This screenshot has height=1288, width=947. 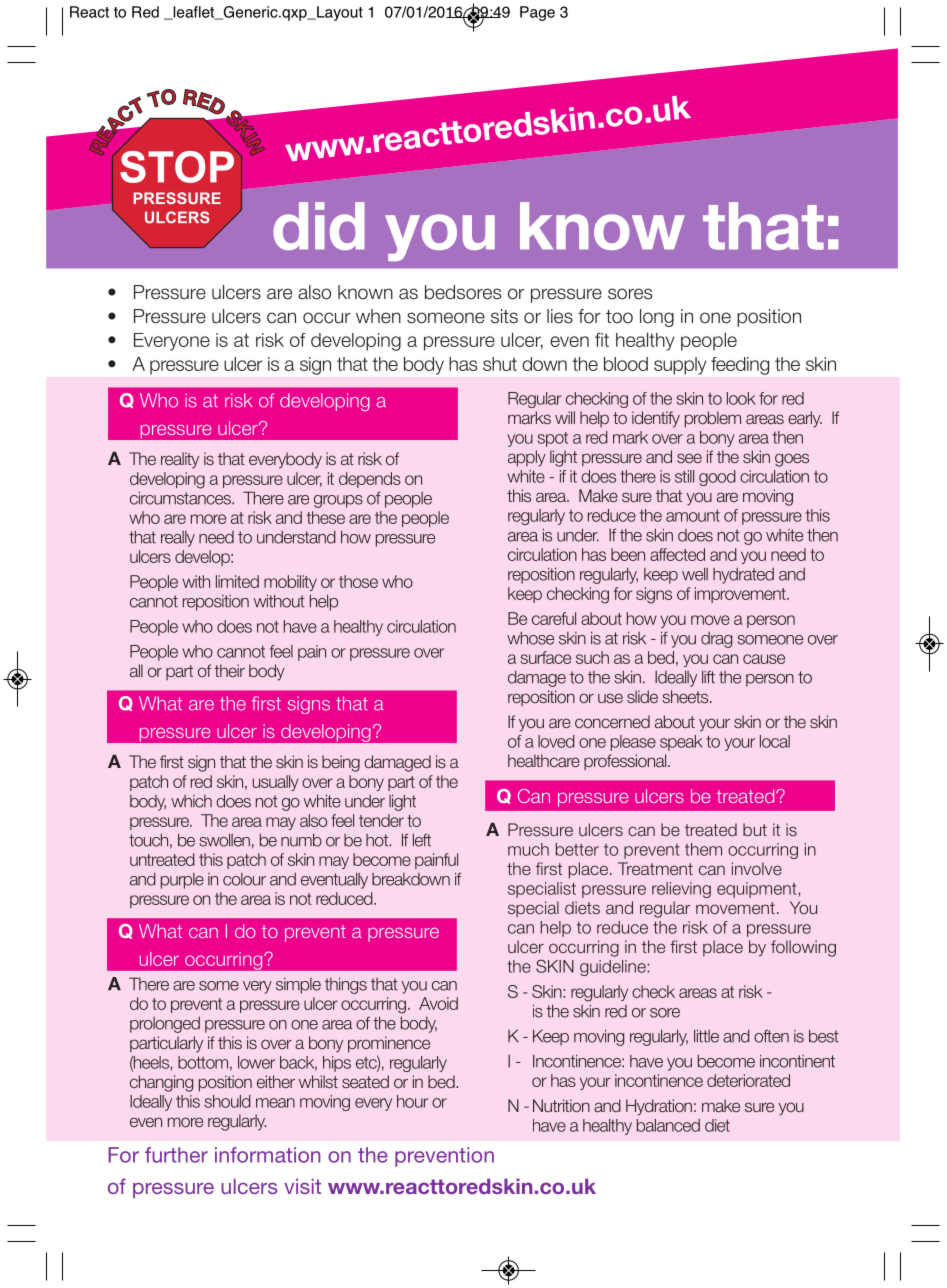 What do you see at coordinates (319, 226) in the screenshot?
I see `did` at bounding box center [319, 226].
